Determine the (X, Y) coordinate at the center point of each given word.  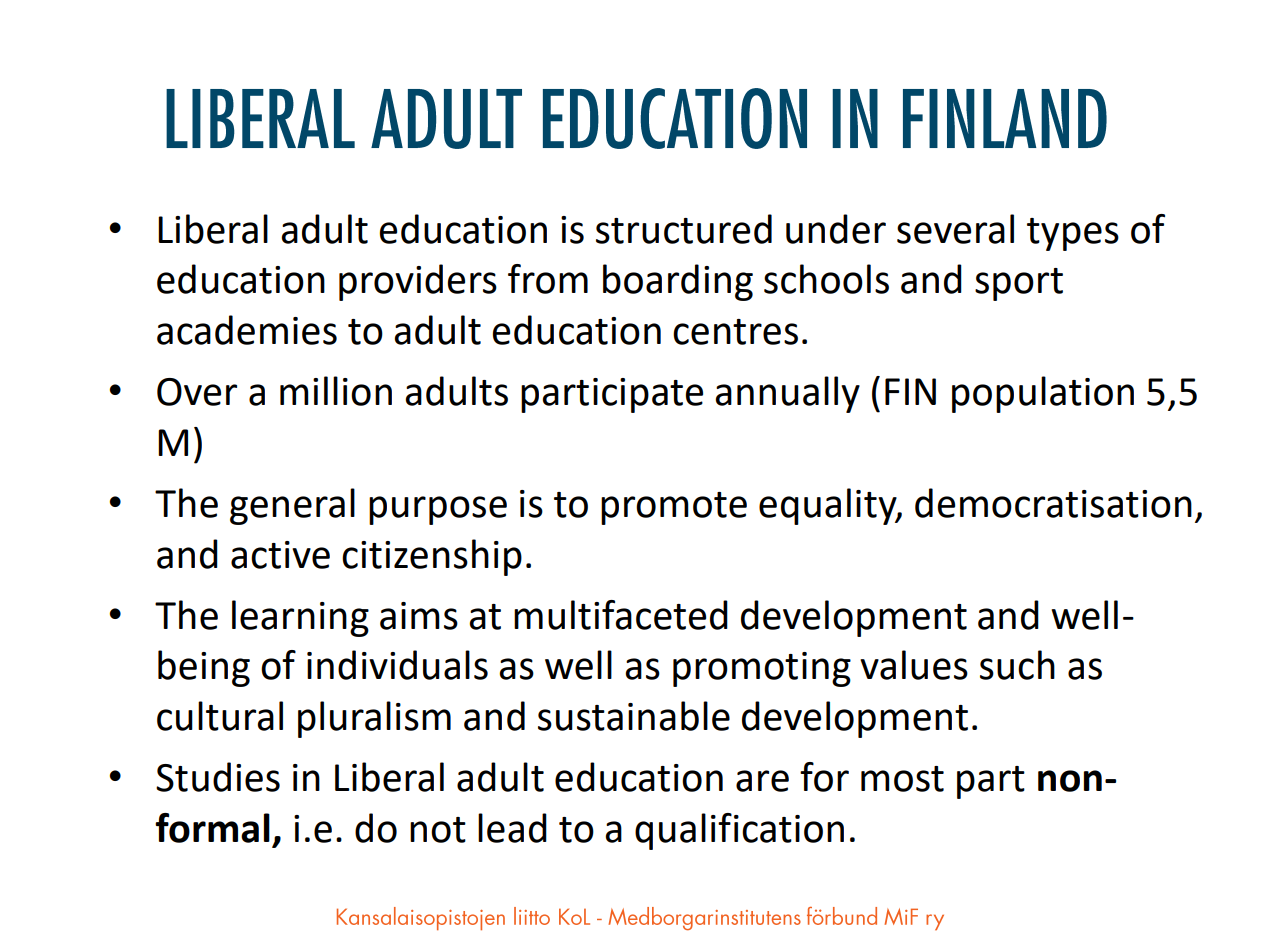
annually (787, 394)
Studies (218, 777)
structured (684, 229)
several (955, 229)
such (1017, 665)
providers (418, 282)
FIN (910, 391)
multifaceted (621, 615)
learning (300, 618)
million (336, 391)
